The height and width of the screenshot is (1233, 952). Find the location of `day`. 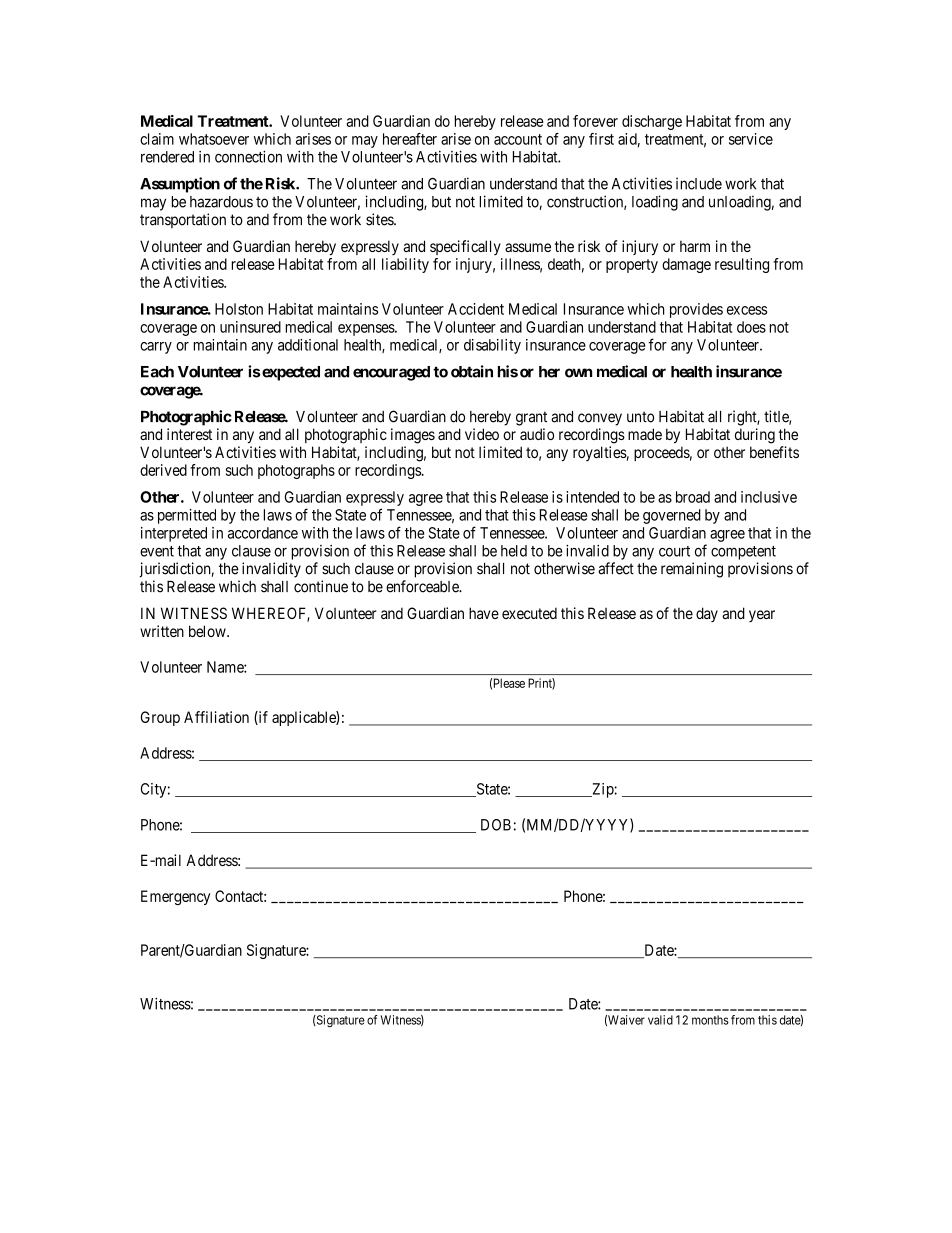

day is located at coordinates (707, 614).
